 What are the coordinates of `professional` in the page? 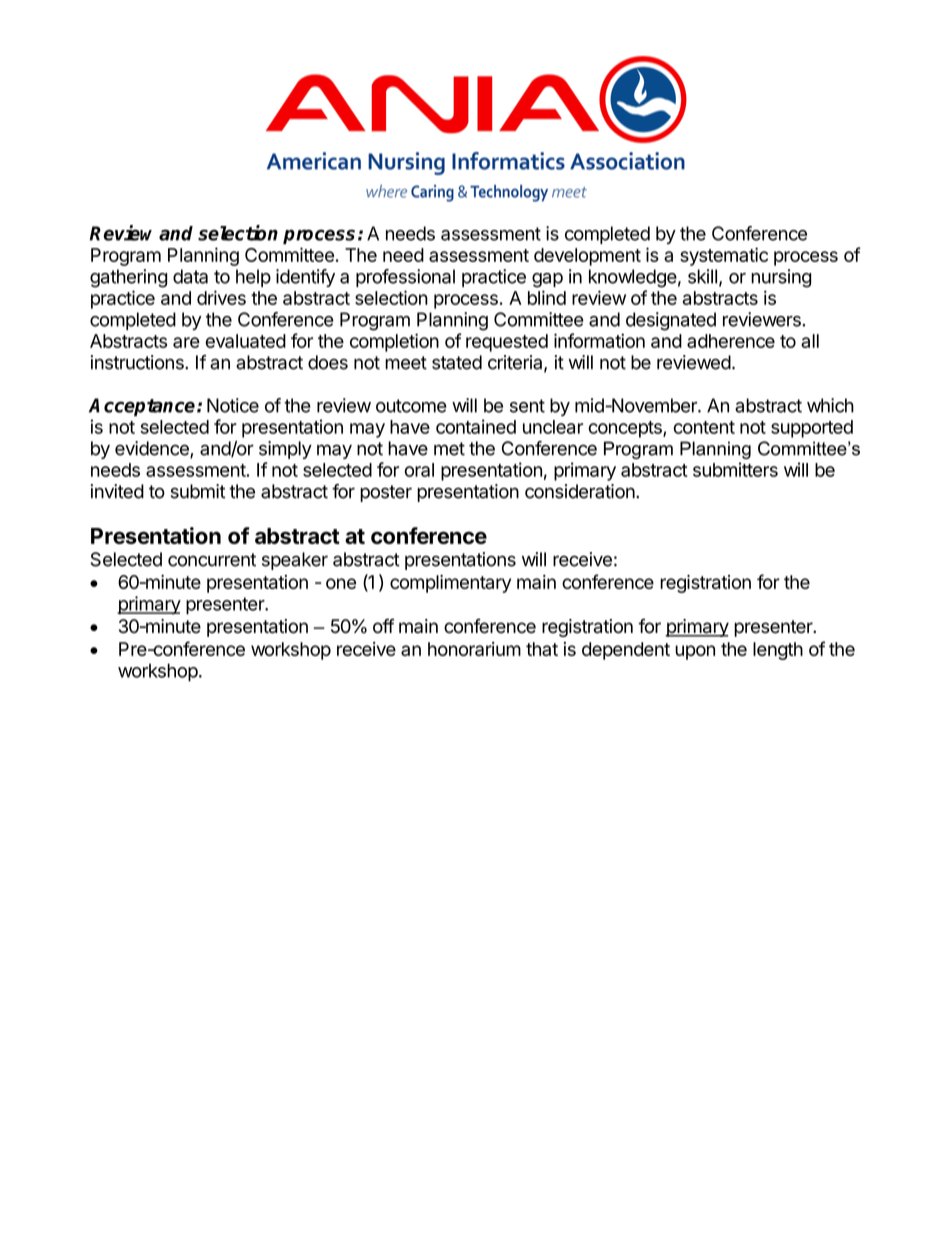 It's located at (405, 278).
